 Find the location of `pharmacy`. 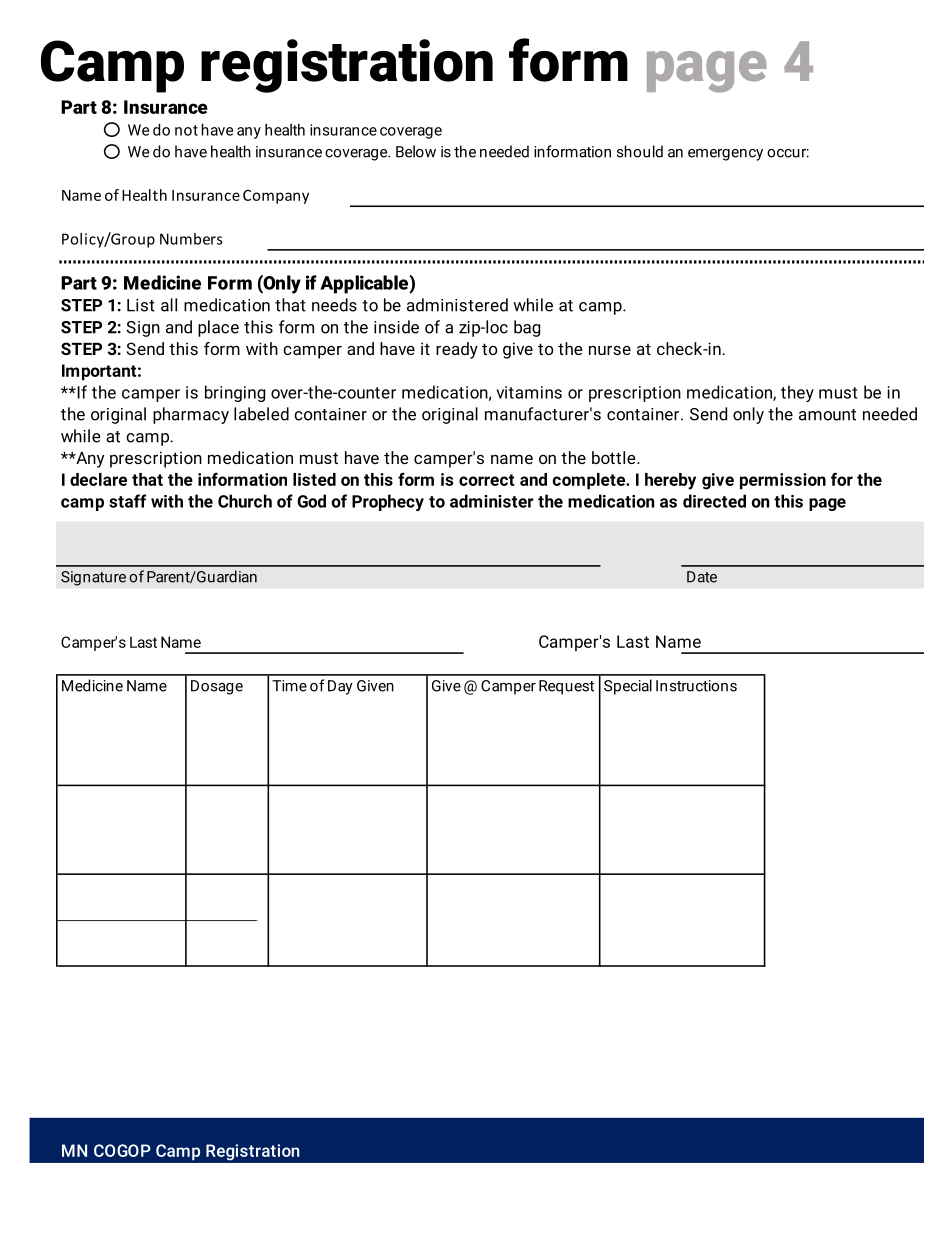

pharmacy is located at coordinates (191, 415).
